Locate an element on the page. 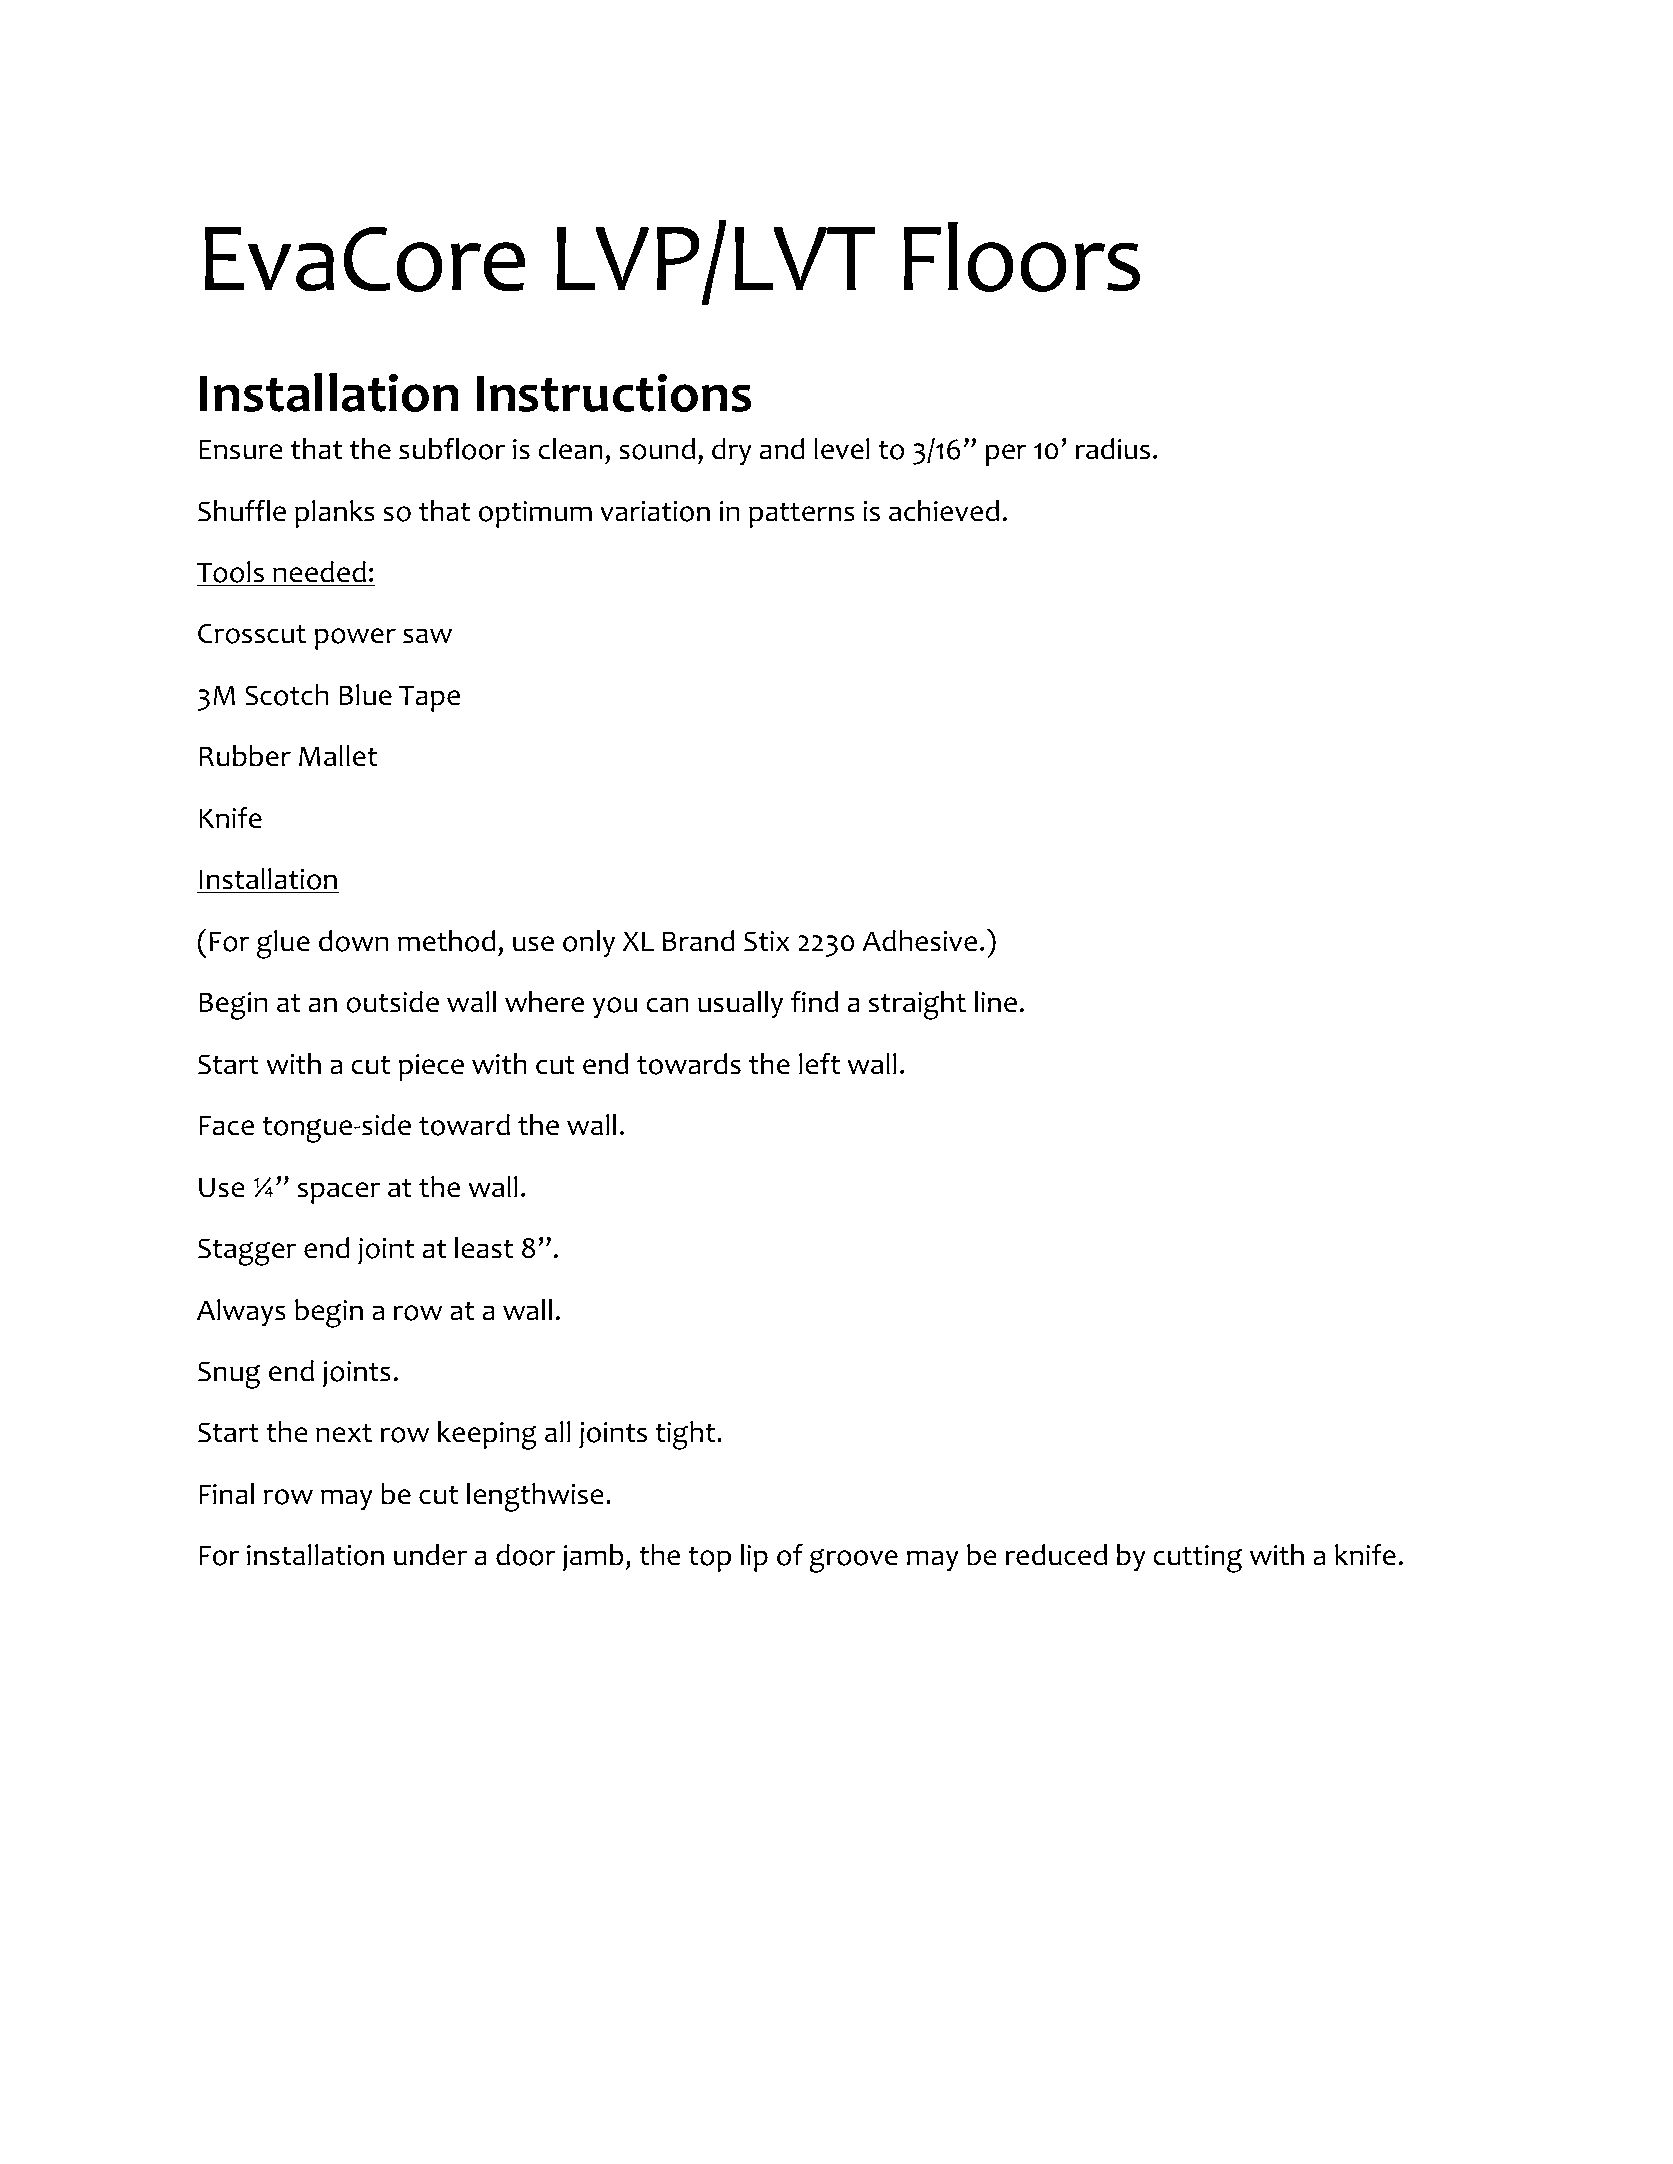 The height and width of the document is (2164, 1673). under is located at coordinates (431, 1555).
